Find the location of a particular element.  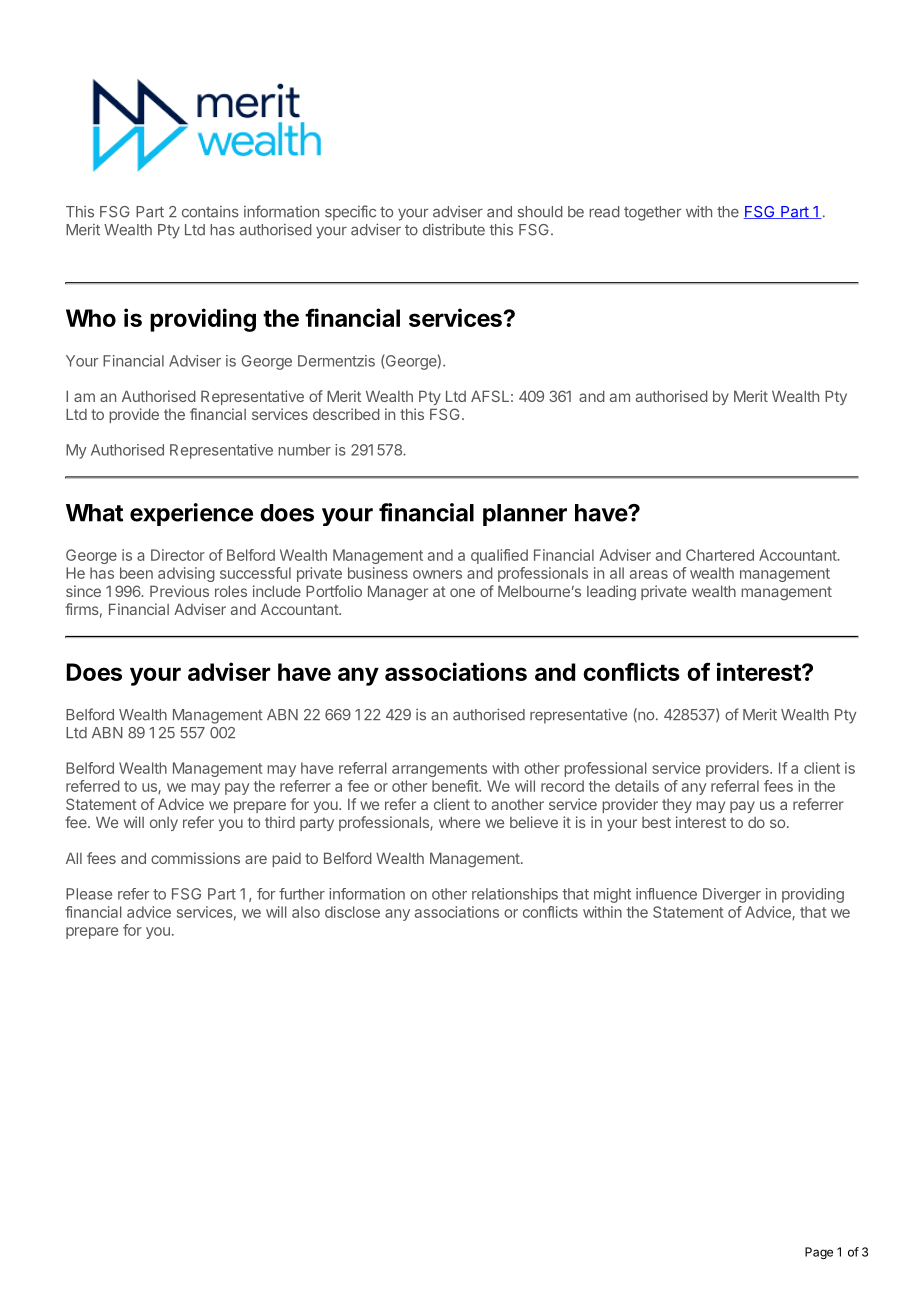

also is located at coordinates (306, 912).
